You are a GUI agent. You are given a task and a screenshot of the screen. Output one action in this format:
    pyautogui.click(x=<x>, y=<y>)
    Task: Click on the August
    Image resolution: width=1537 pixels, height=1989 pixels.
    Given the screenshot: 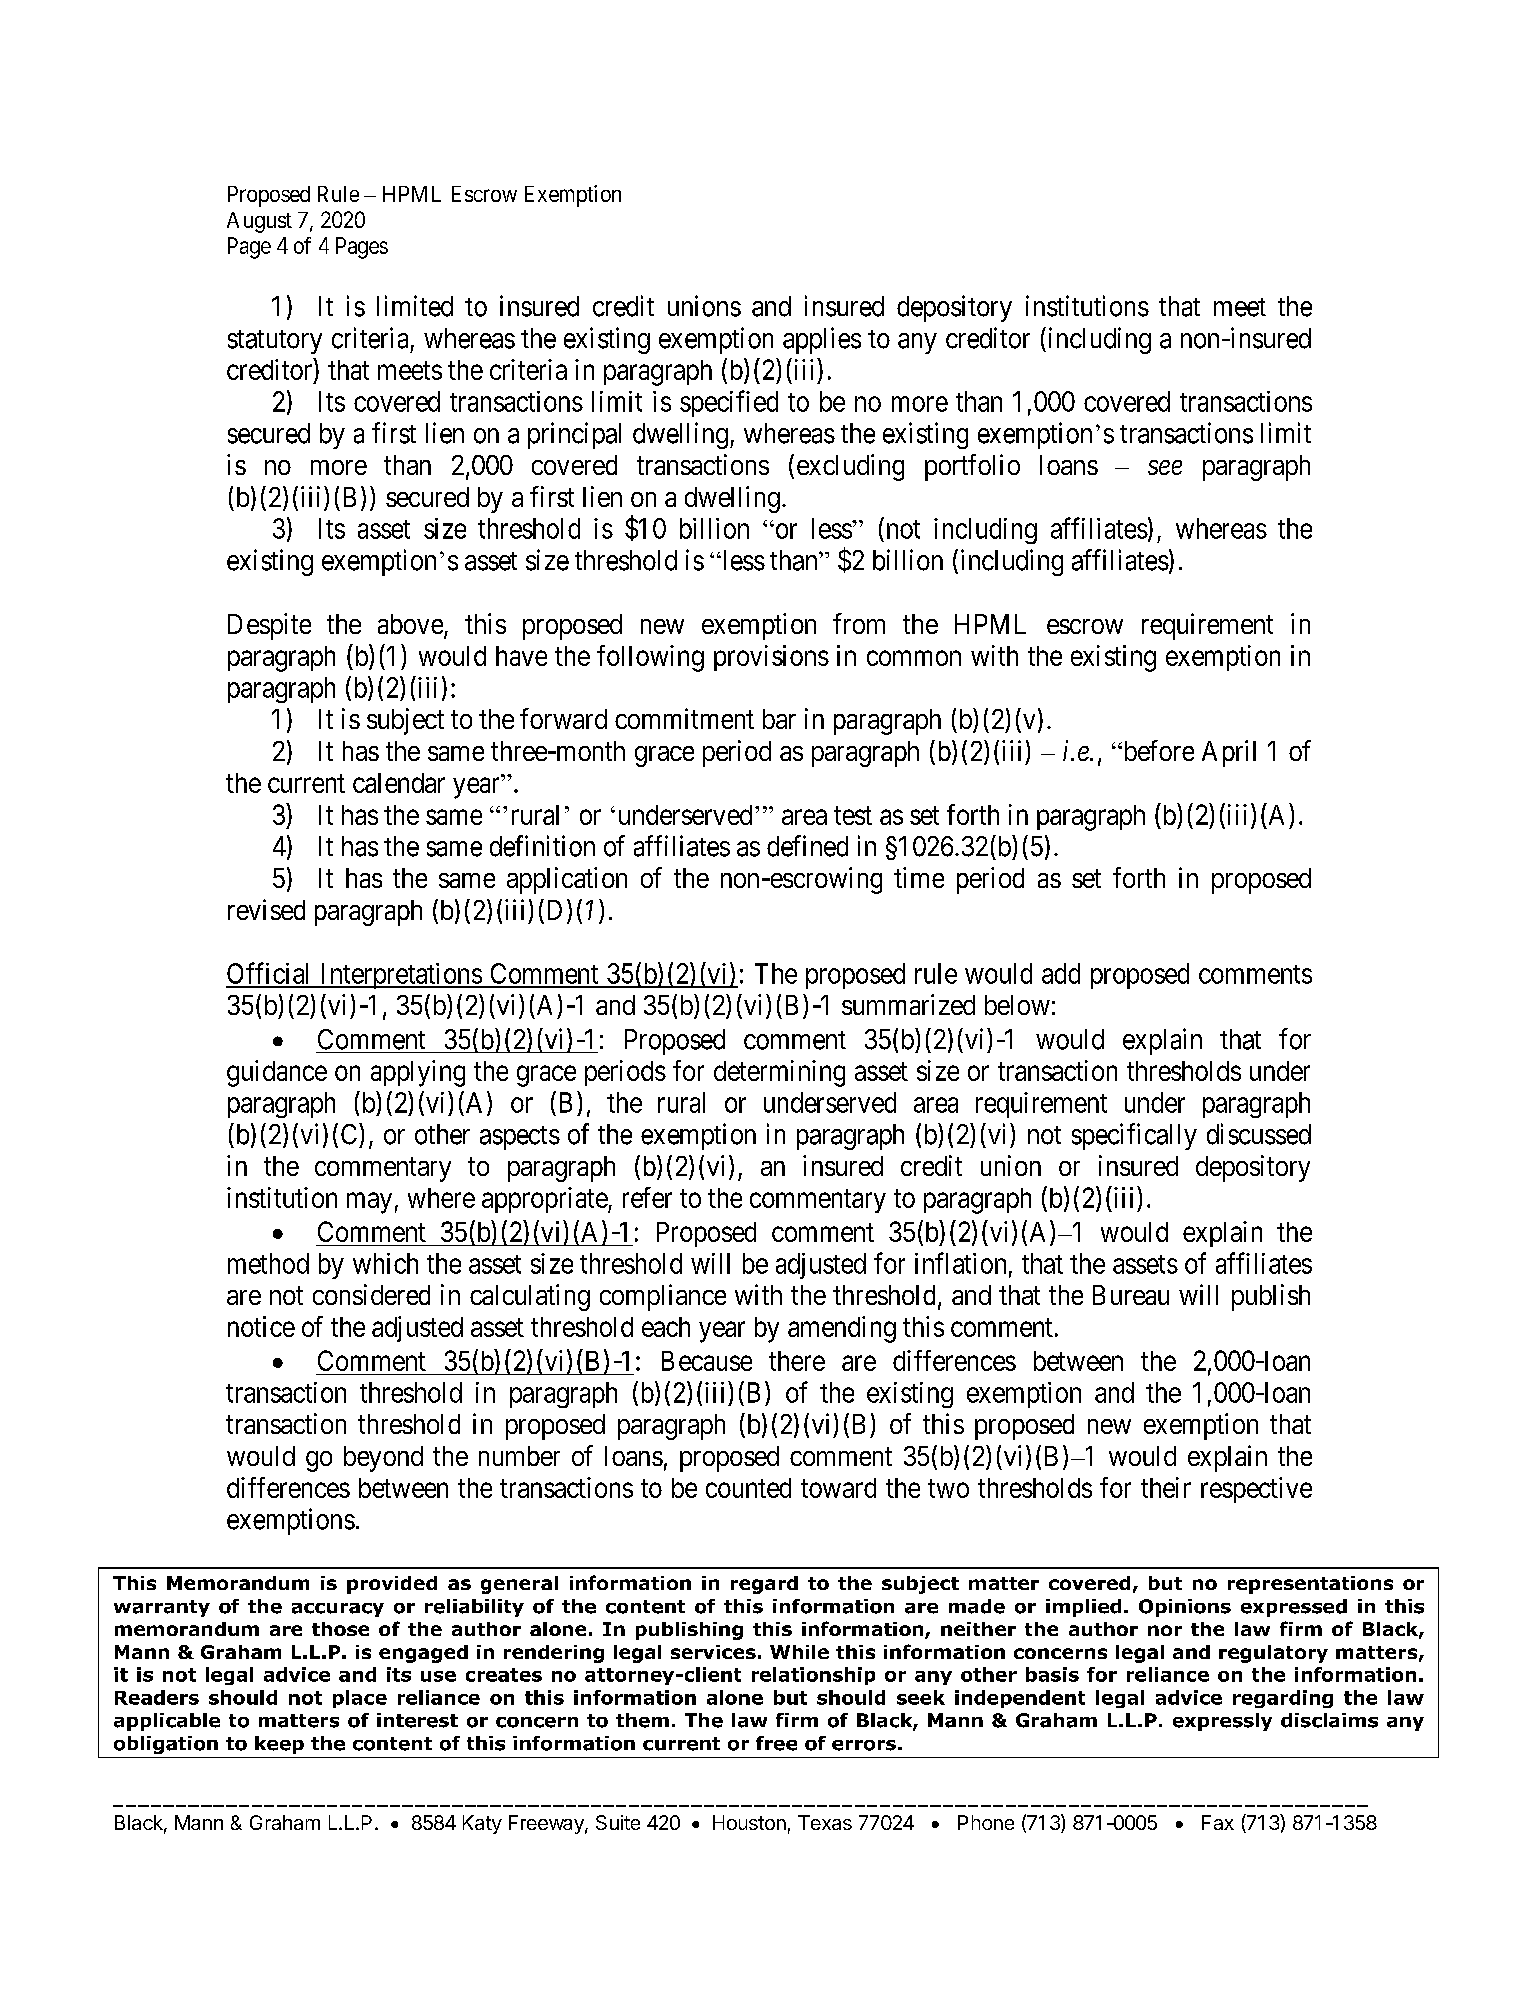 What is the action you would take?
    pyautogui.click(x=259, y=222)
